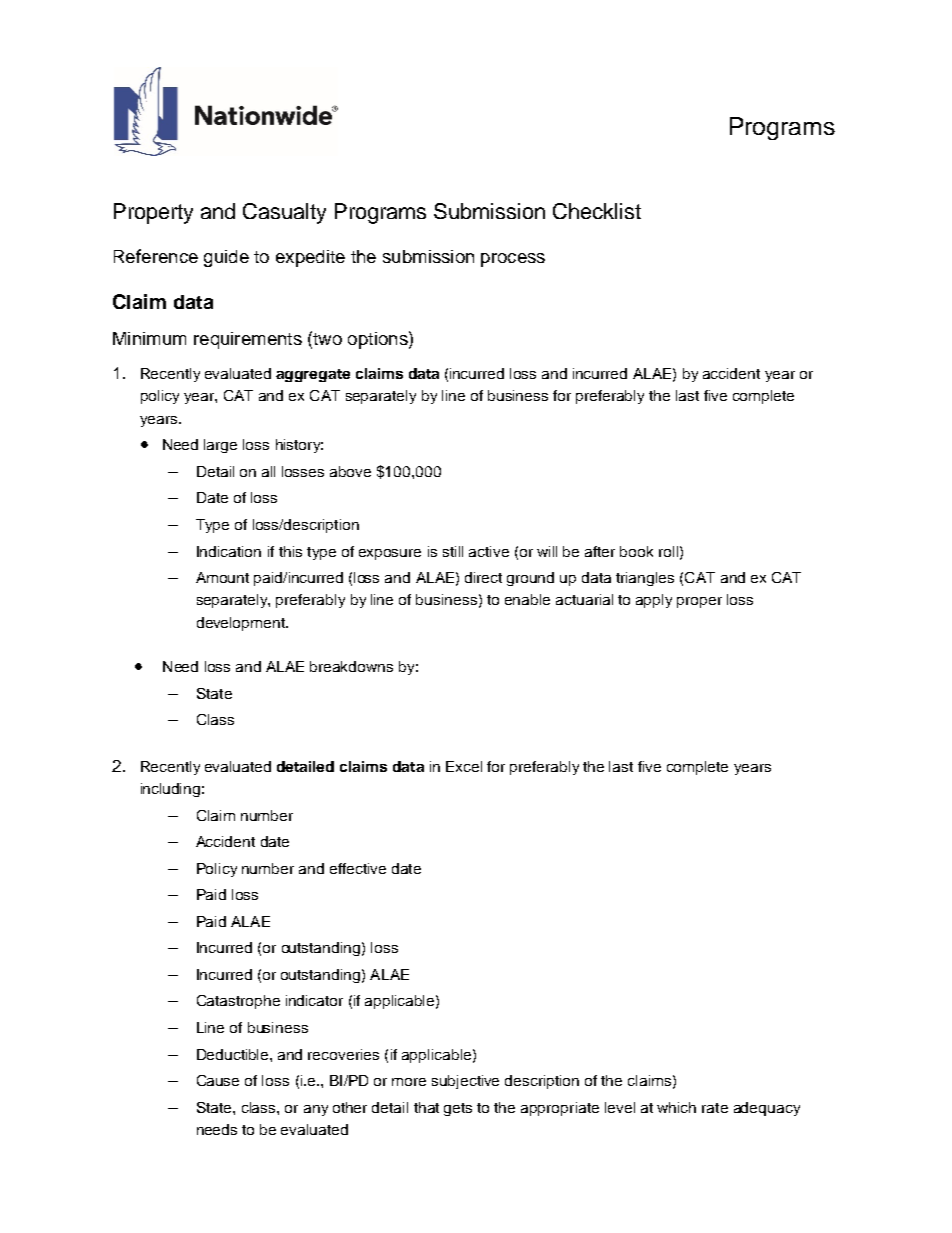 Image resolution: width=952 pixels, height=1233 pixels. I want to click on Excel, so click(464, 766).
